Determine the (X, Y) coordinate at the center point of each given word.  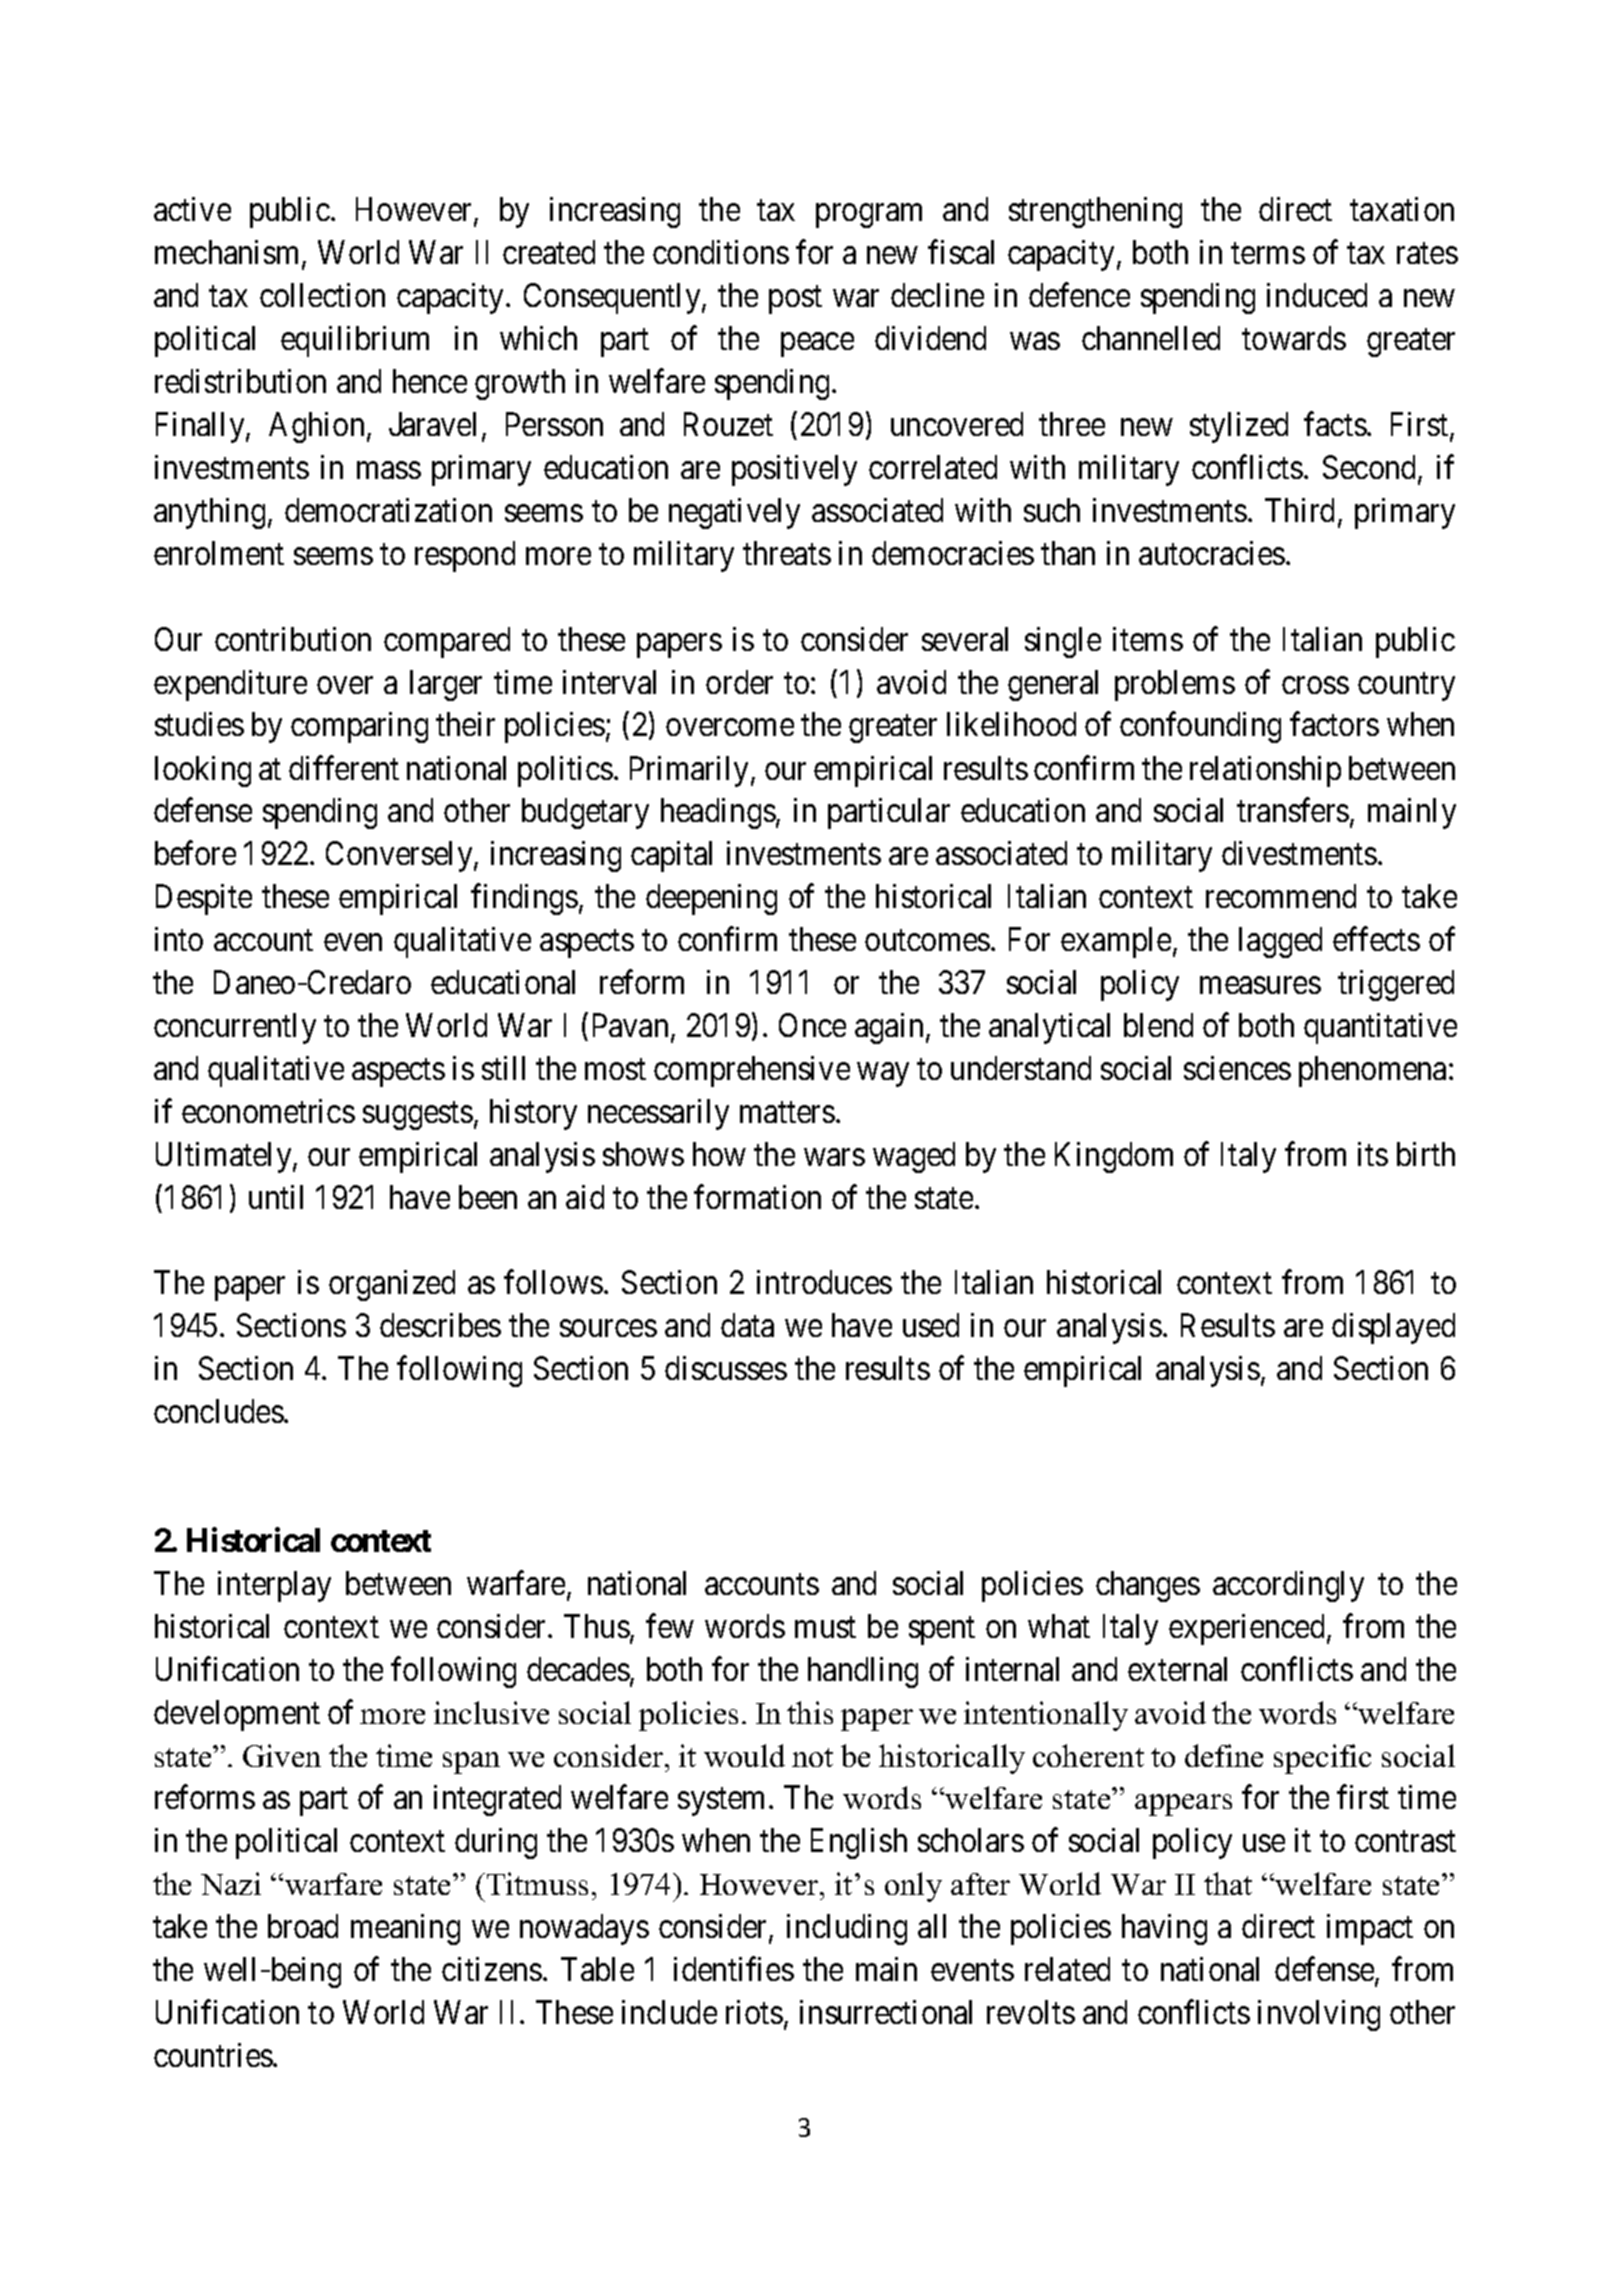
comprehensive (752, 1071)
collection (322, 295)
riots (754, 2012)
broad (303, 1926)
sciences (1237, 1068)
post (795, 300)
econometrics (268, 1111)
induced (1317, 295)
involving (1319, 2015)
